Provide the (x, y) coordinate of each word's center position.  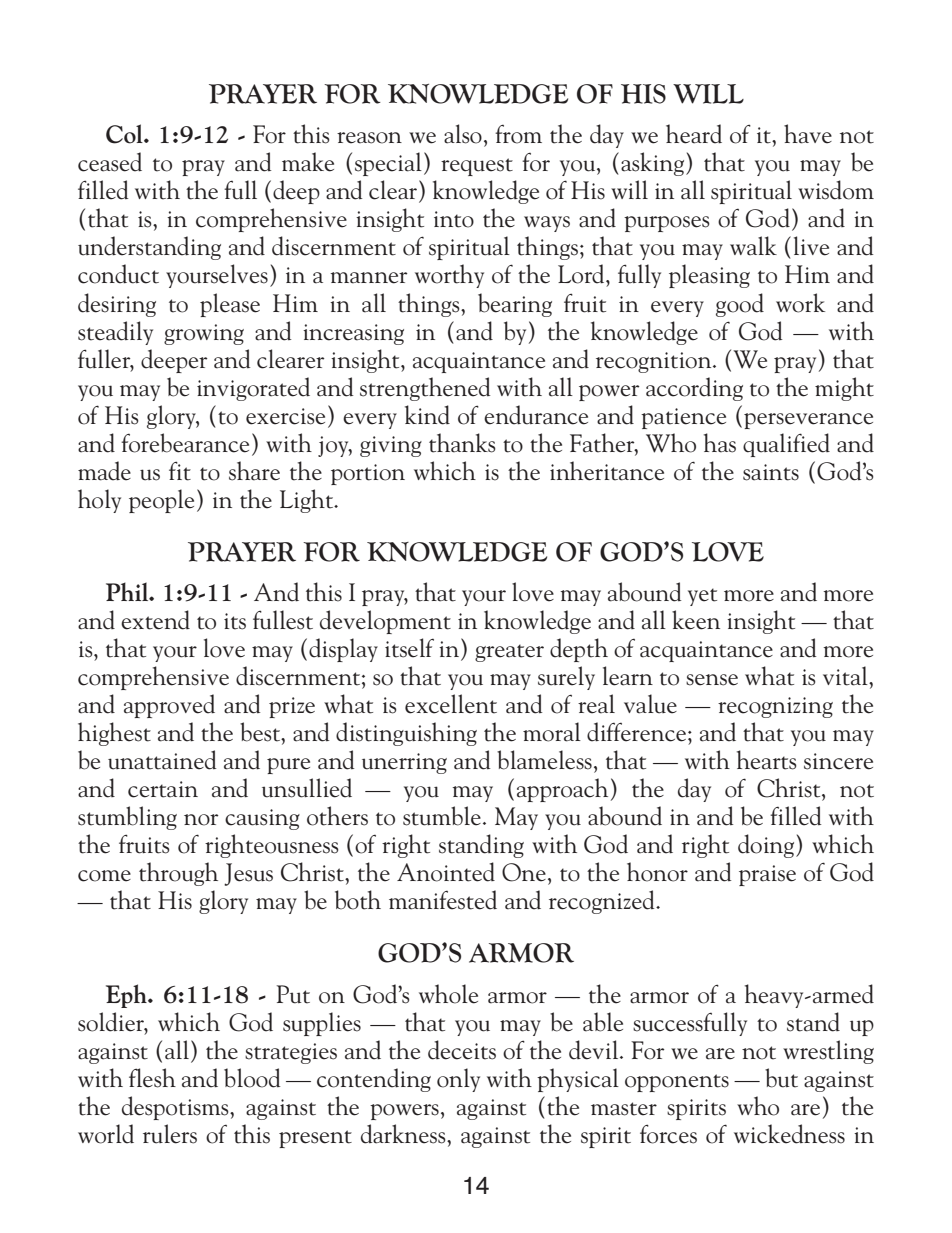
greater (509, 653)
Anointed (446, 872)
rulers (170, 1134)
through (178, 874)
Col (125, 134)
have (808, 134)
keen (696, 620)
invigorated (253, 389)
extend (155, 620)
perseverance (808, 421)
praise (767, 875)
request (477, 167)
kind (427, 415)
